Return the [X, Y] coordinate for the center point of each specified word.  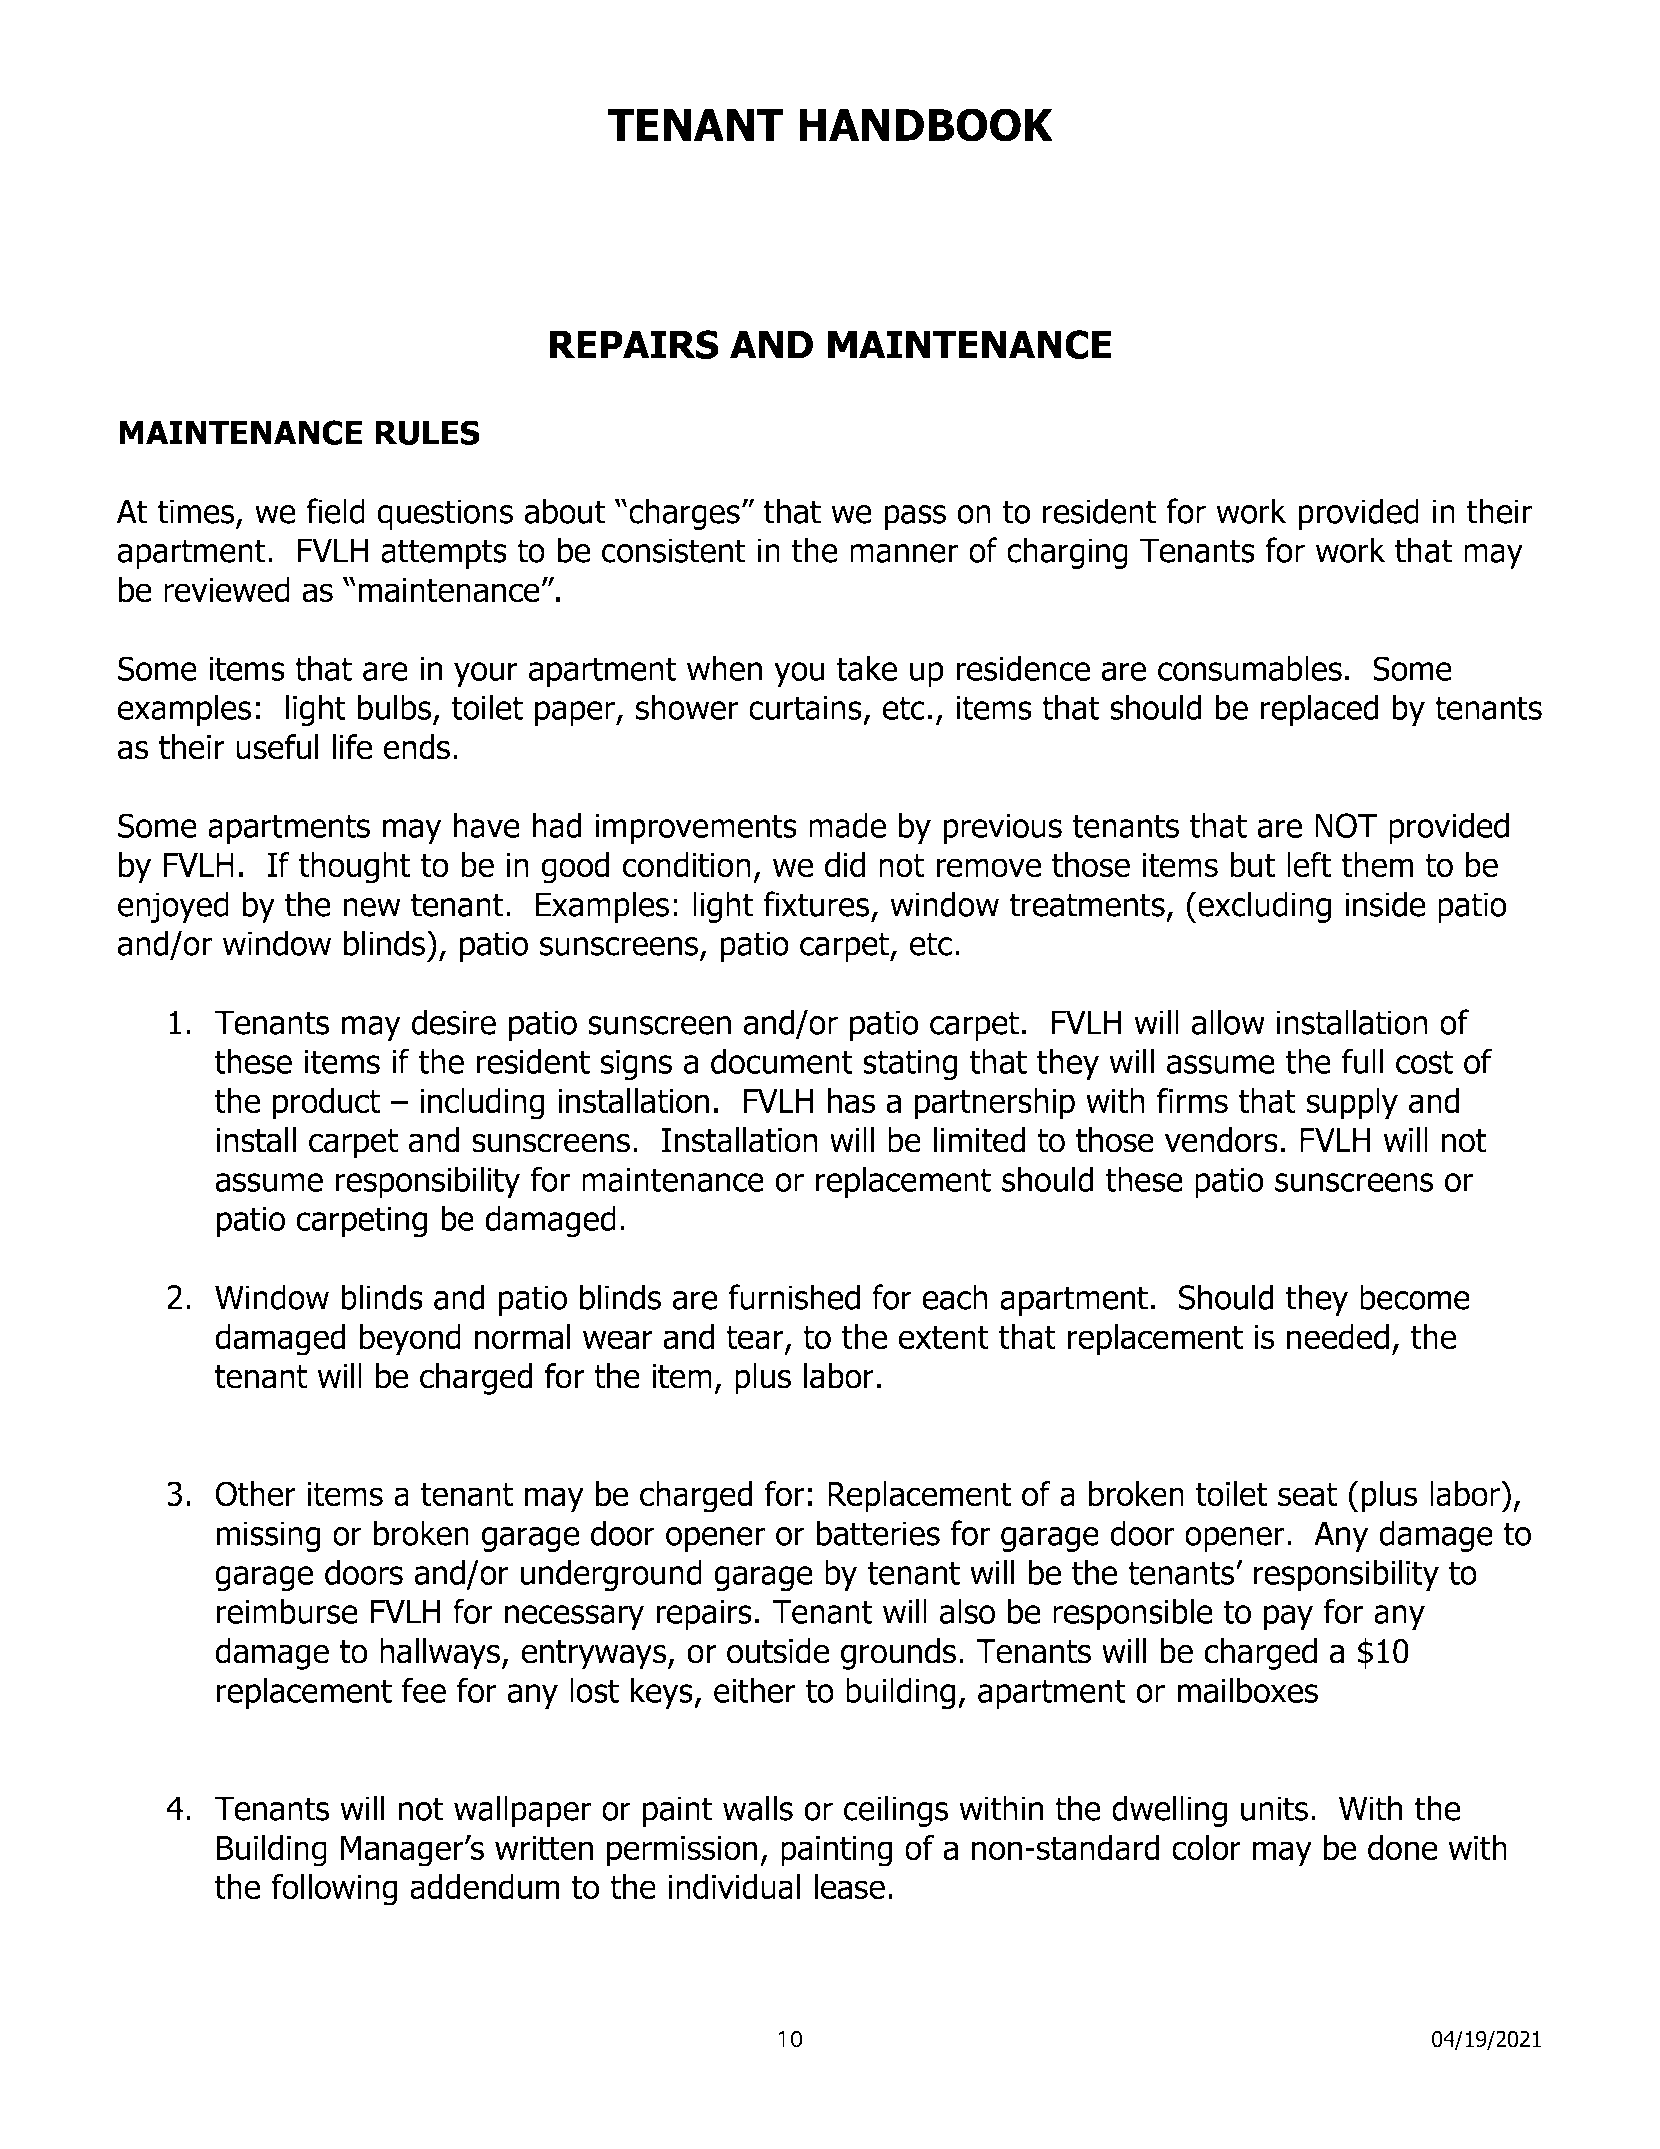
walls [758, 1808]
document [782, 1061]
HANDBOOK [926, 125]
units [1274, 1808]
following [334, 1889]
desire [454, 1022]
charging [1067, 553]
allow [1228, 1022]
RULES [427, 432]
